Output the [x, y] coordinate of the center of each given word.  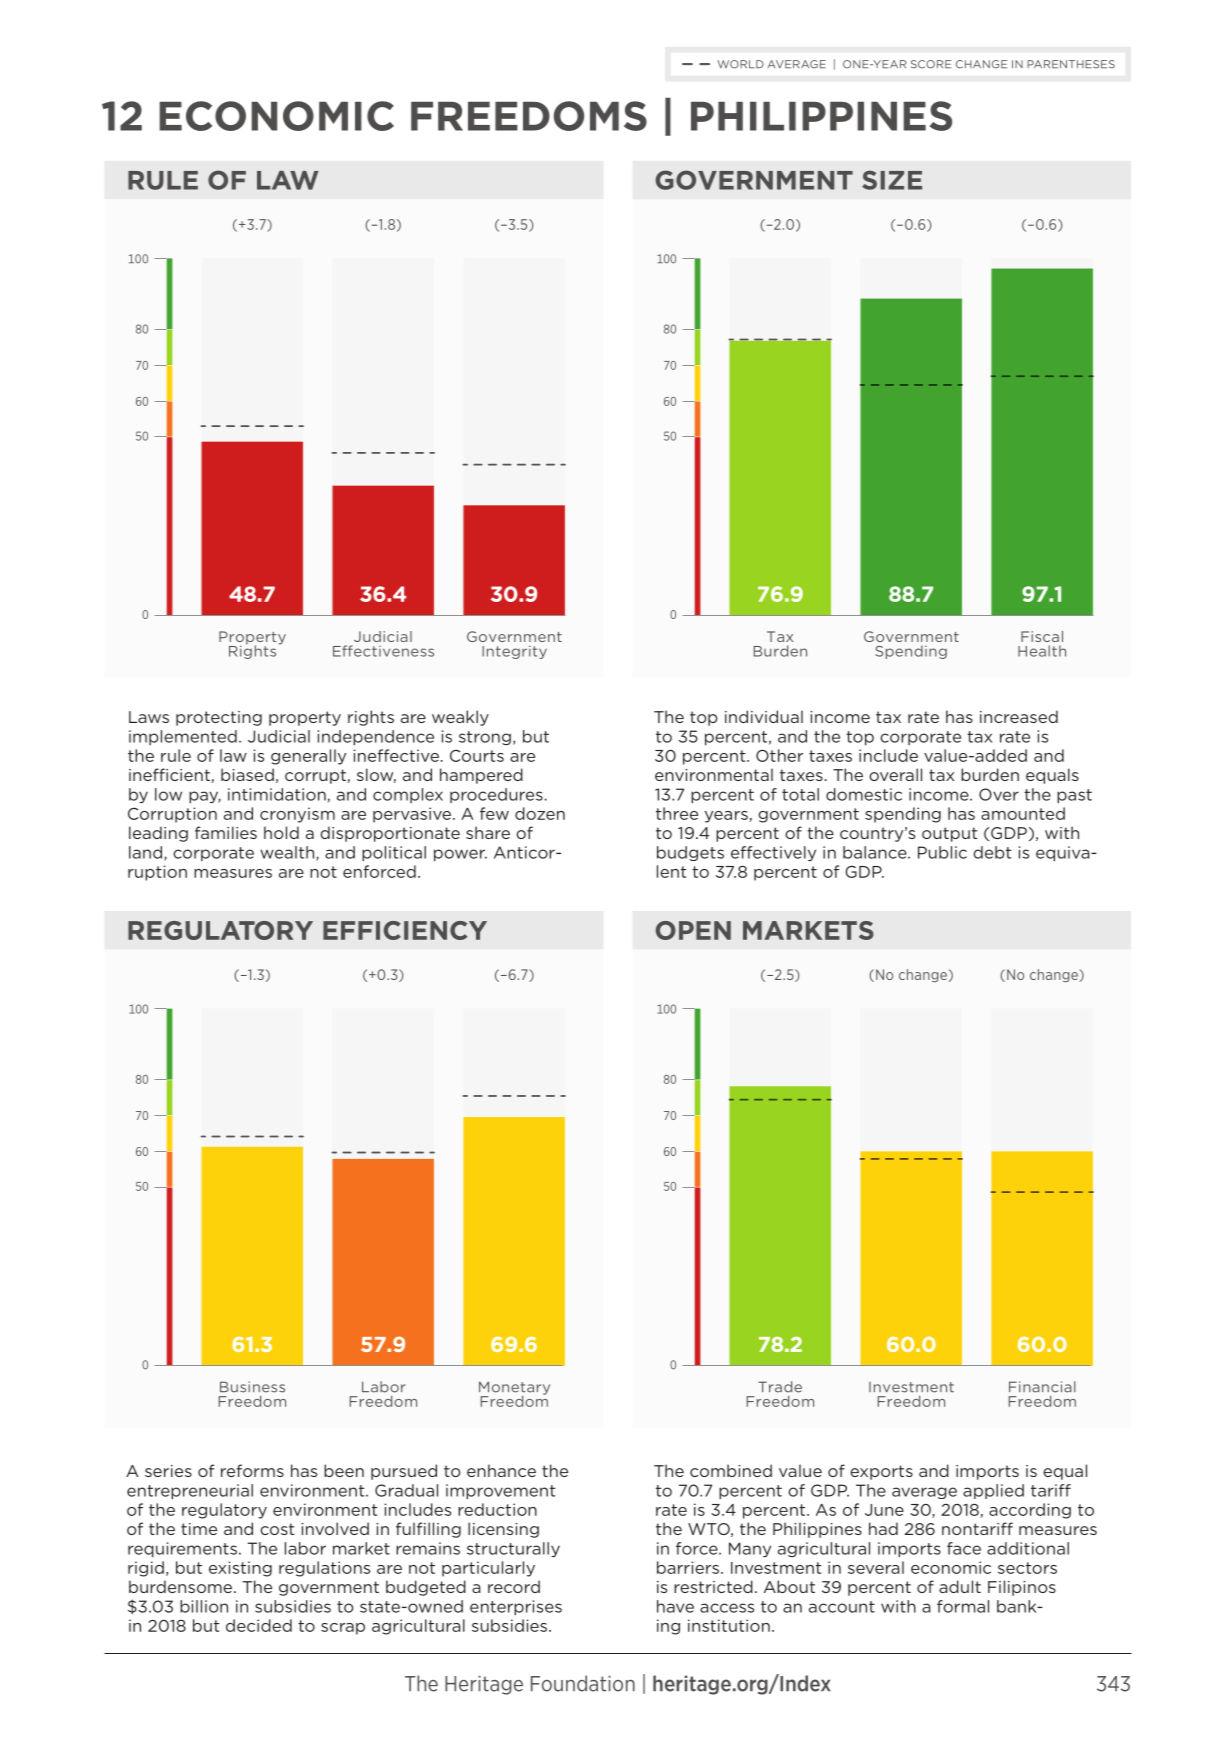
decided [259, 1625]
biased [247, 774]
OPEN [693, 930]
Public [942, 852]
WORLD [740, 64]
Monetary [514, 1389]
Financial [1042, 1387]
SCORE [931, 64]
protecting [219, 718]
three [677, 813]
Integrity [514, 652]
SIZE [892, 180]
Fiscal [1042, 636]
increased [1019, 716]
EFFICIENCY [405, 930]
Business [252, 1387]
